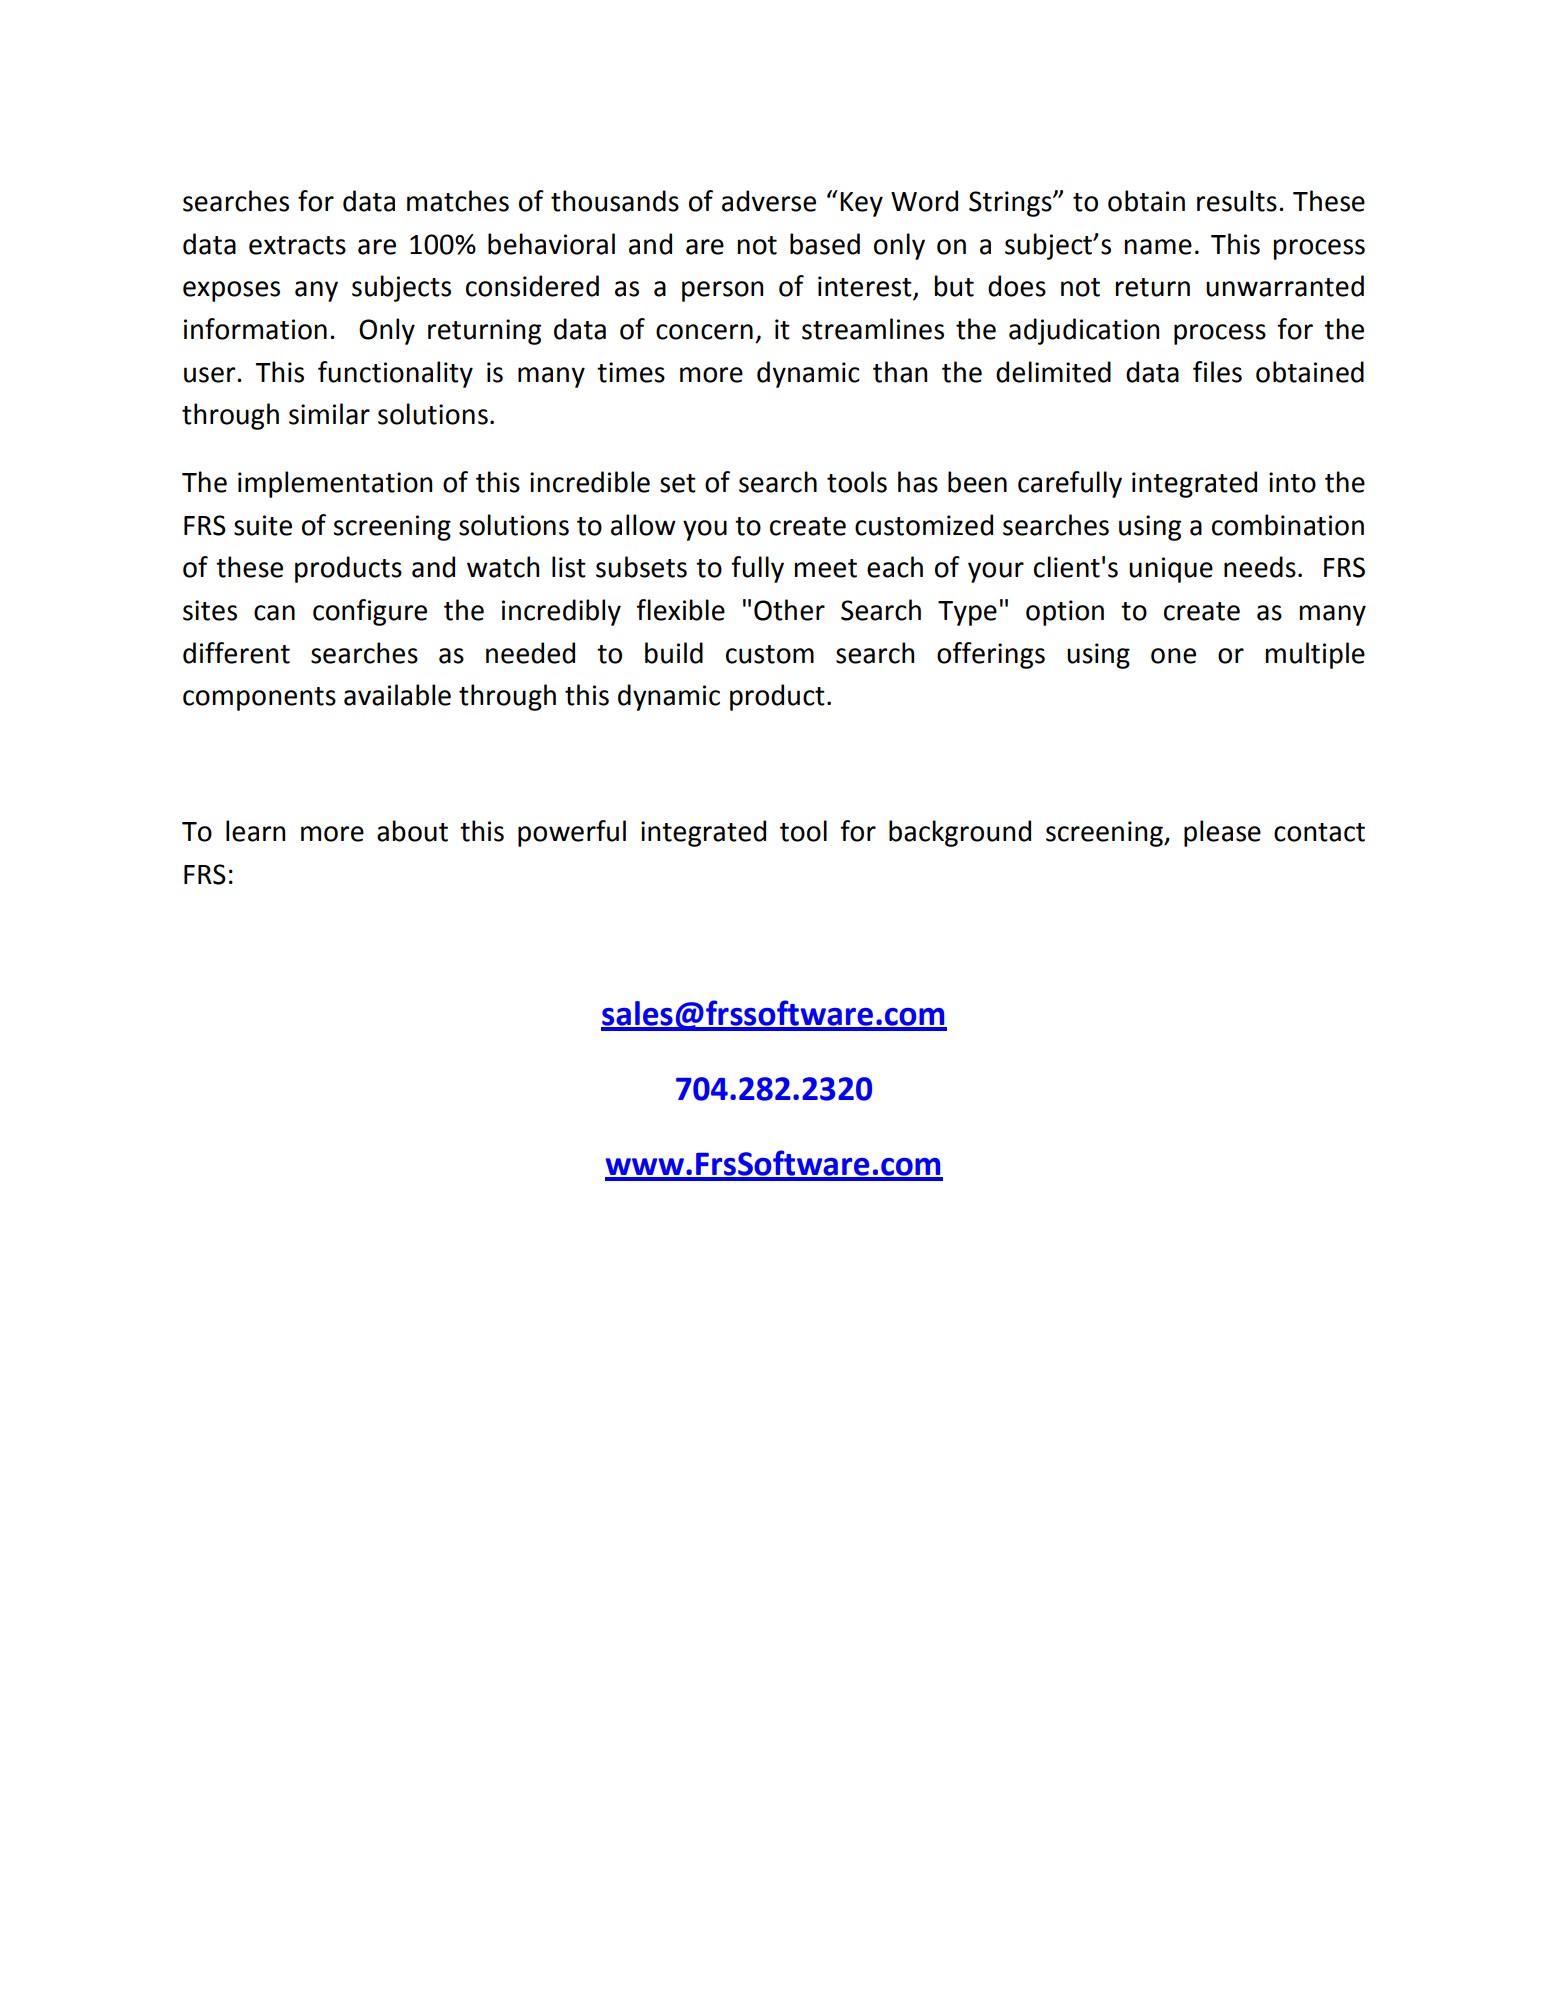 The image size is (1548, 2004). Describe the element at coordinates (1288, 525) in the document. I see `combination` at that location.
